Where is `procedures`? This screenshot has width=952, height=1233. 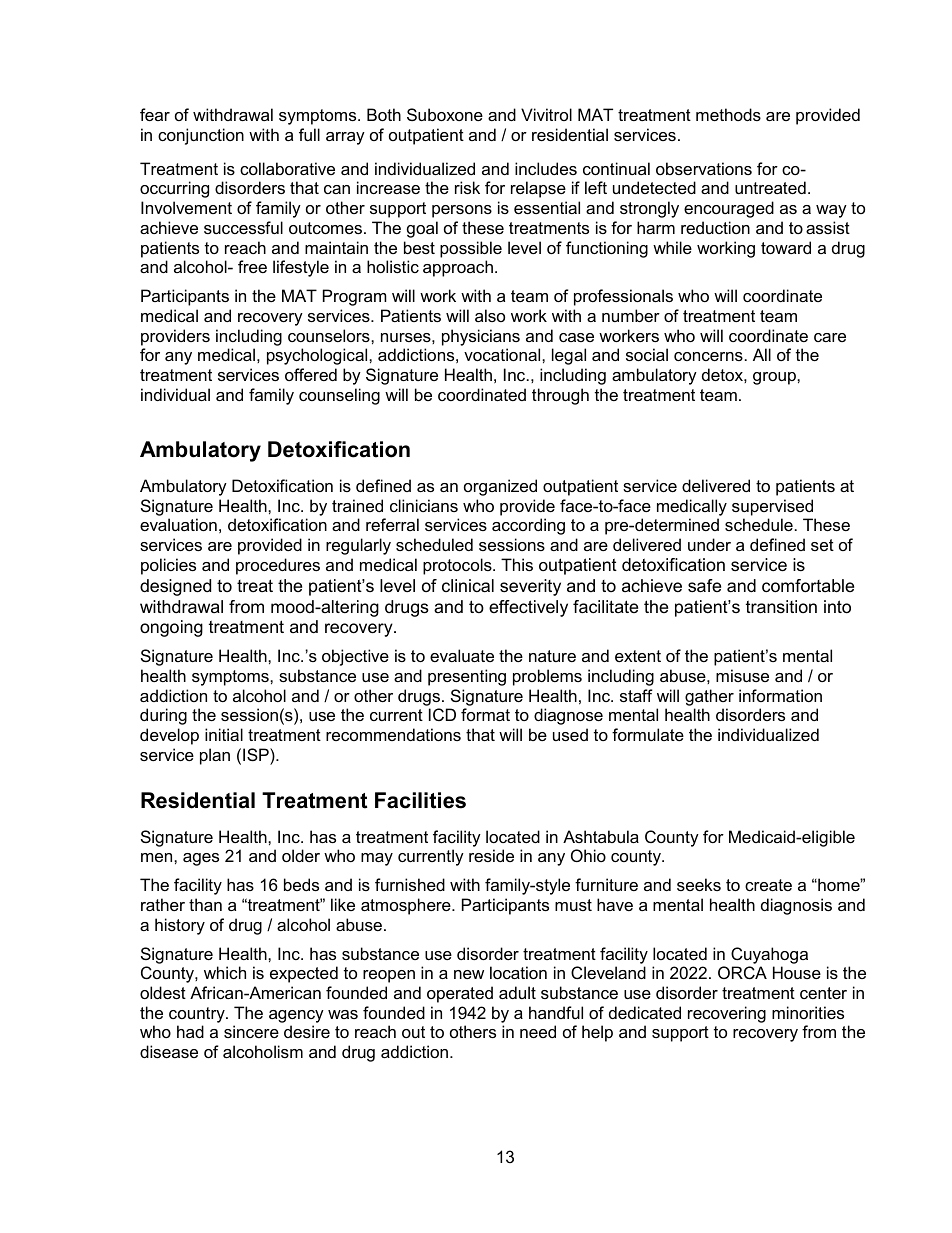
procedures is located at coordinates (278, 566).
